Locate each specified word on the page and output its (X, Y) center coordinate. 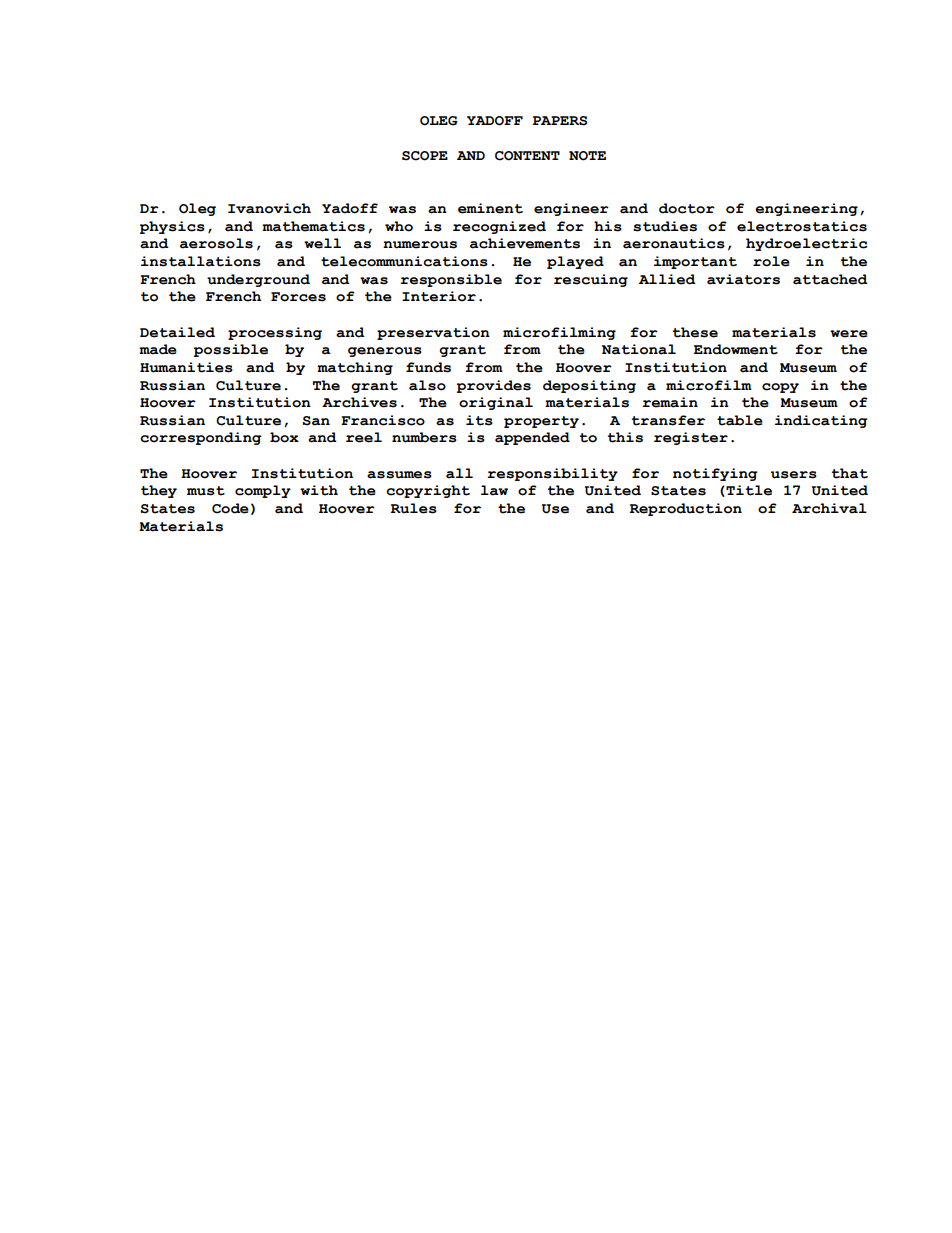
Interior (439, 296)
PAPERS (560, 121)
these (695, 332)
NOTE (587, 156)
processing (275, 333)
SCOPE (425, 156)
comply (263, 491)
